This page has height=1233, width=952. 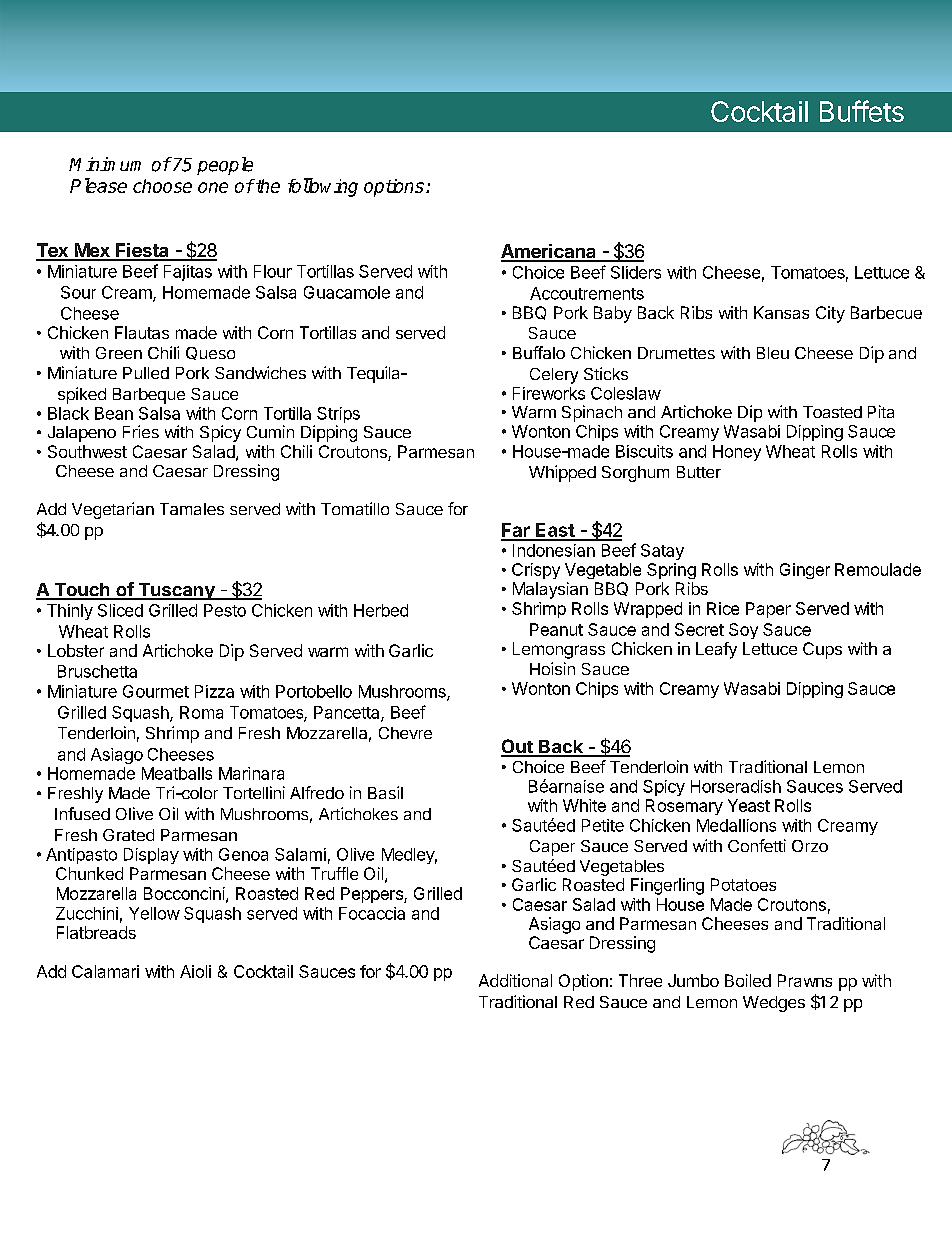 What do you see at coordinates (156, 691) in the page?
I see `Gourmet` at bounding box center [156, 691].
